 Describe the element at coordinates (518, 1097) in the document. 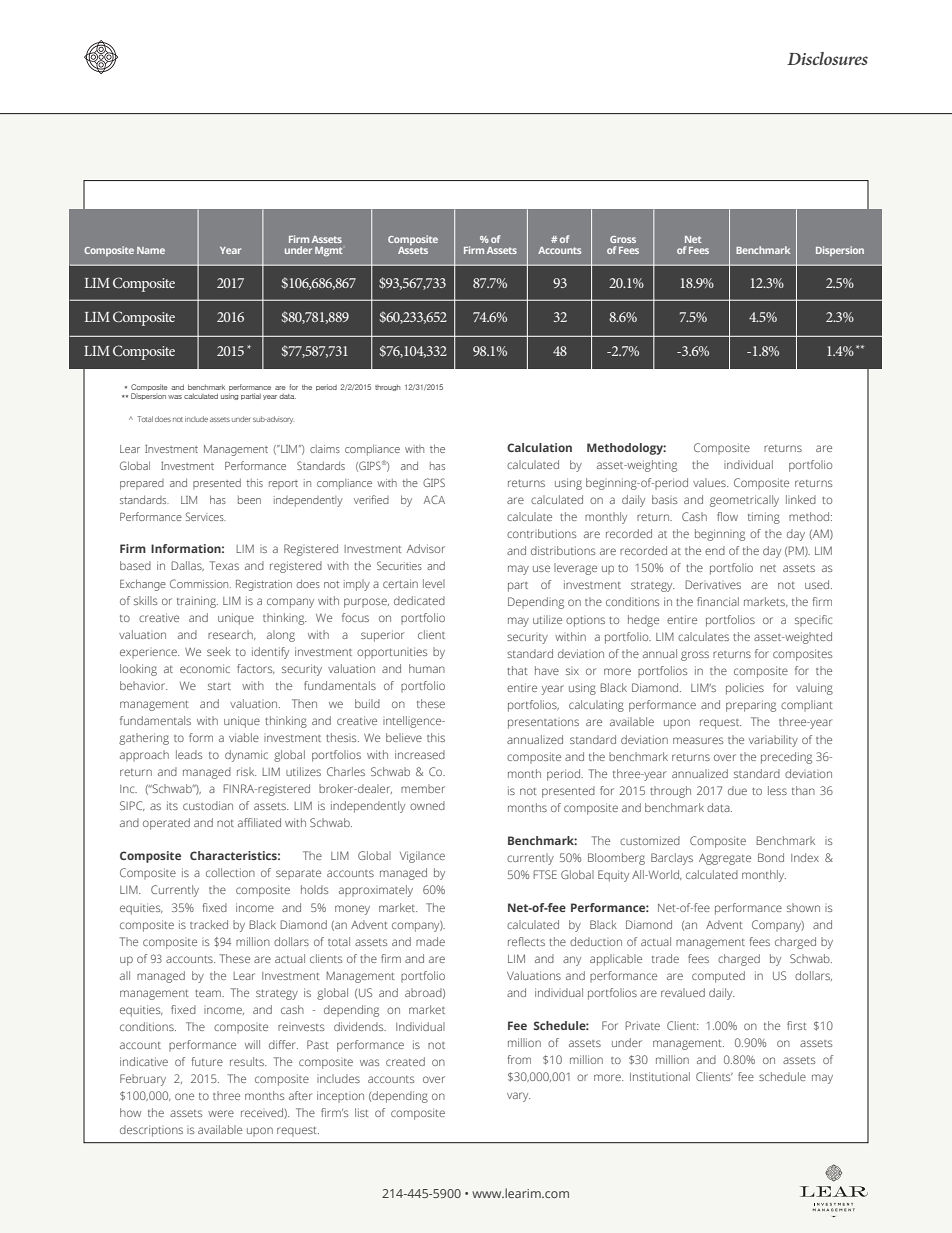

I see `vary` at that location.
